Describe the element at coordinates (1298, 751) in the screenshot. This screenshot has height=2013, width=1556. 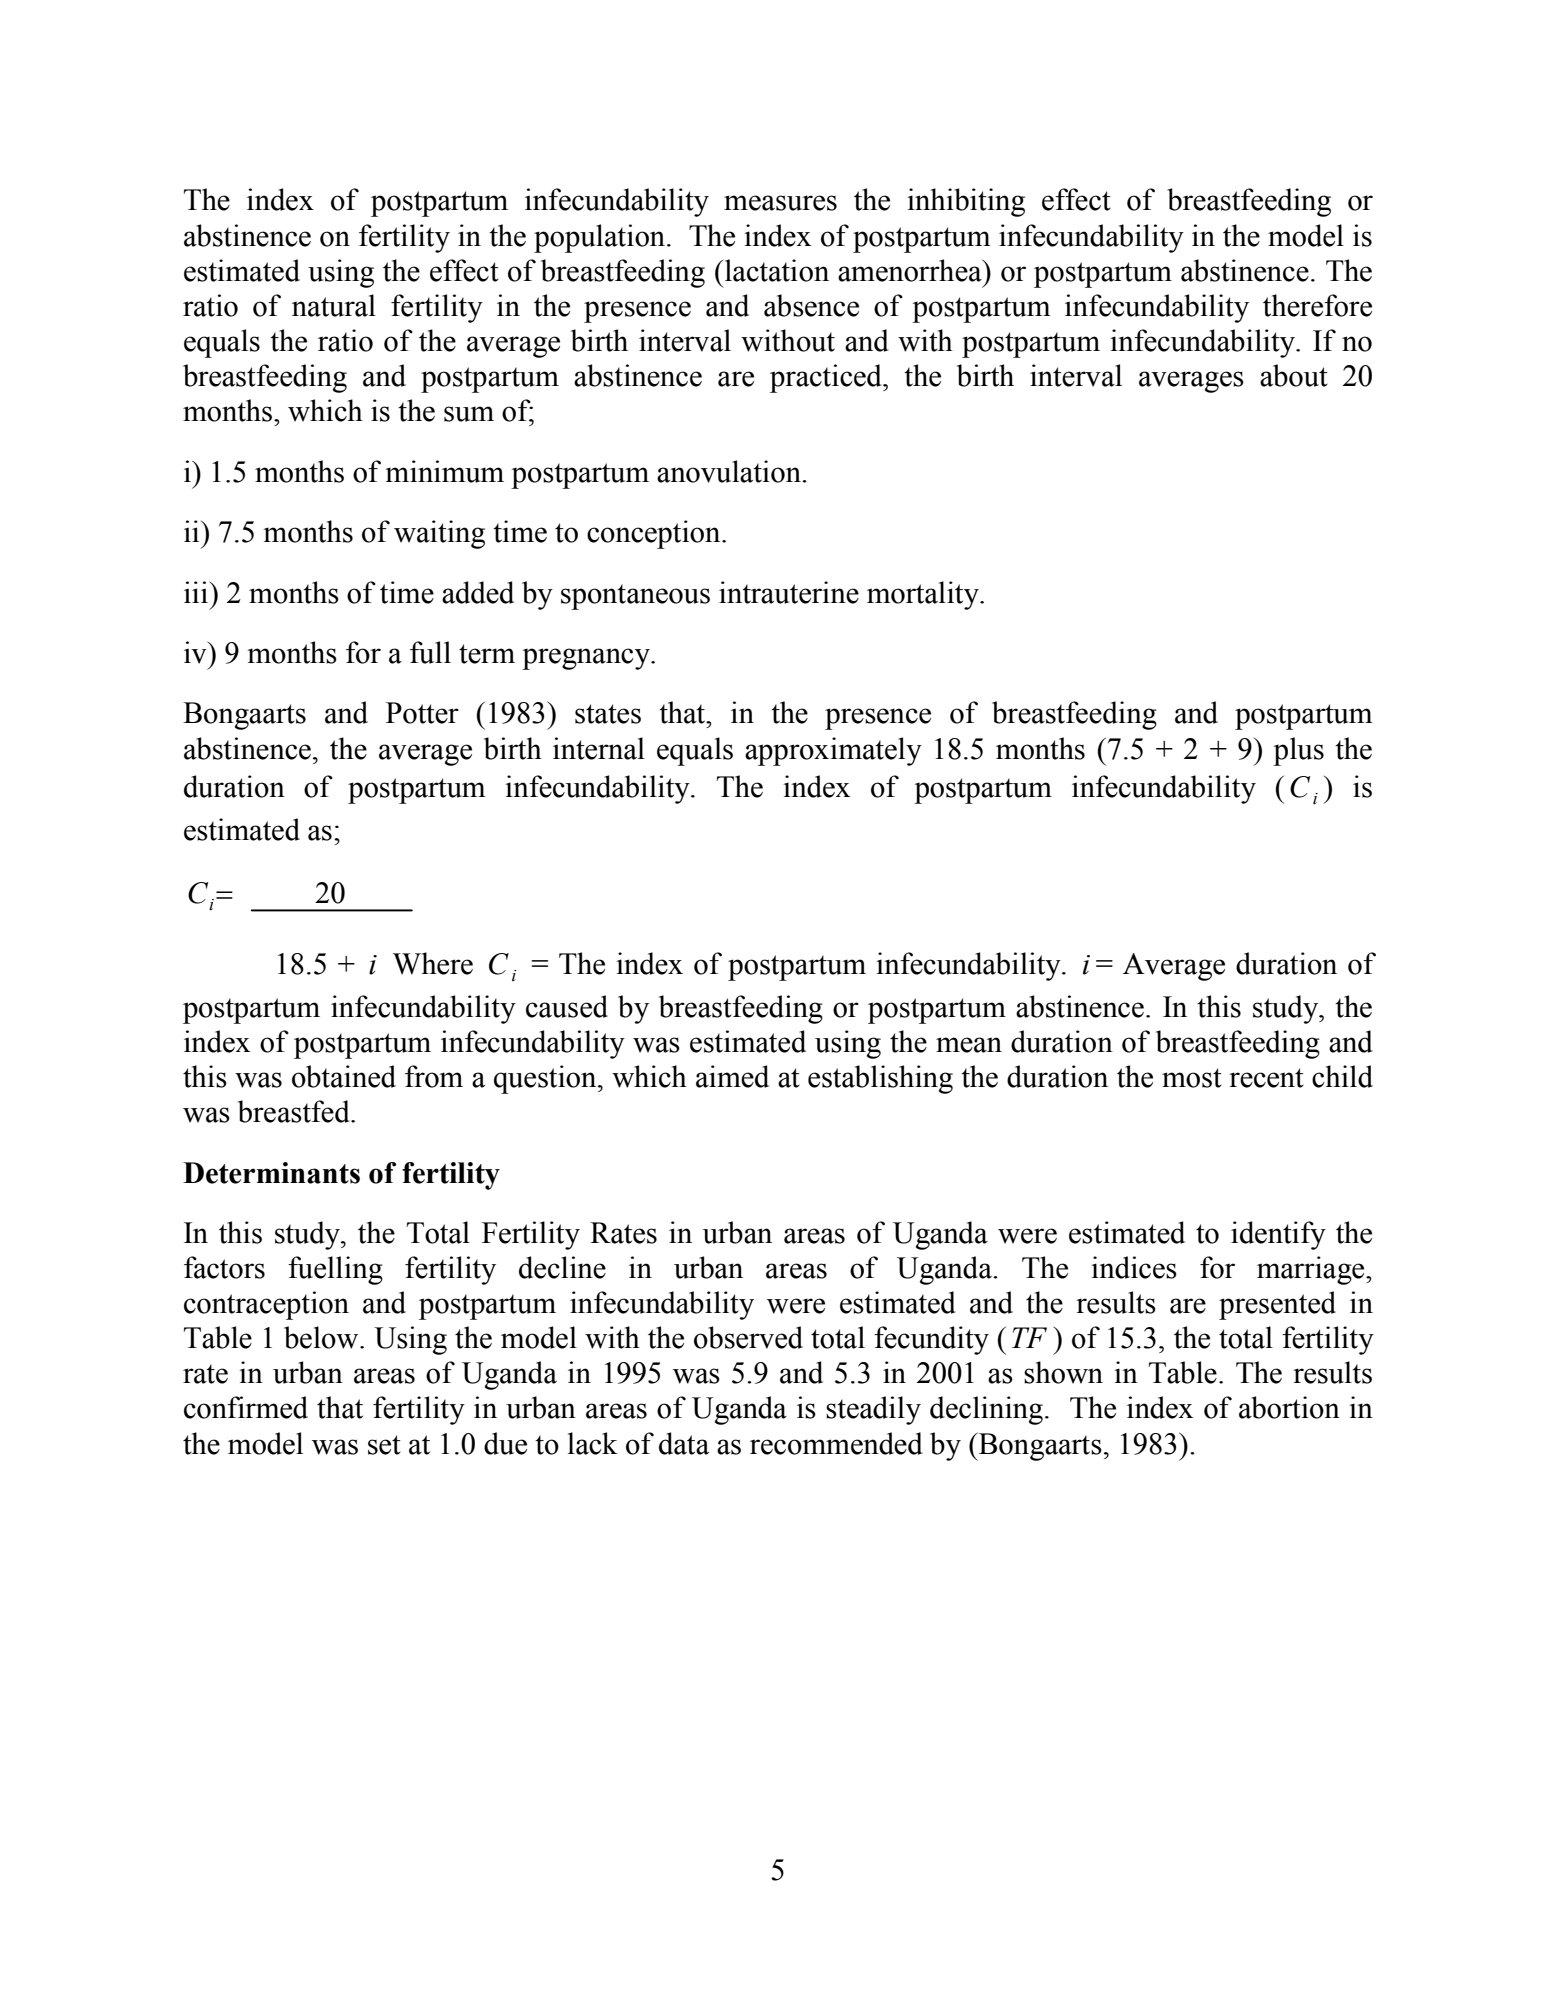
I see `plus` at that location.
